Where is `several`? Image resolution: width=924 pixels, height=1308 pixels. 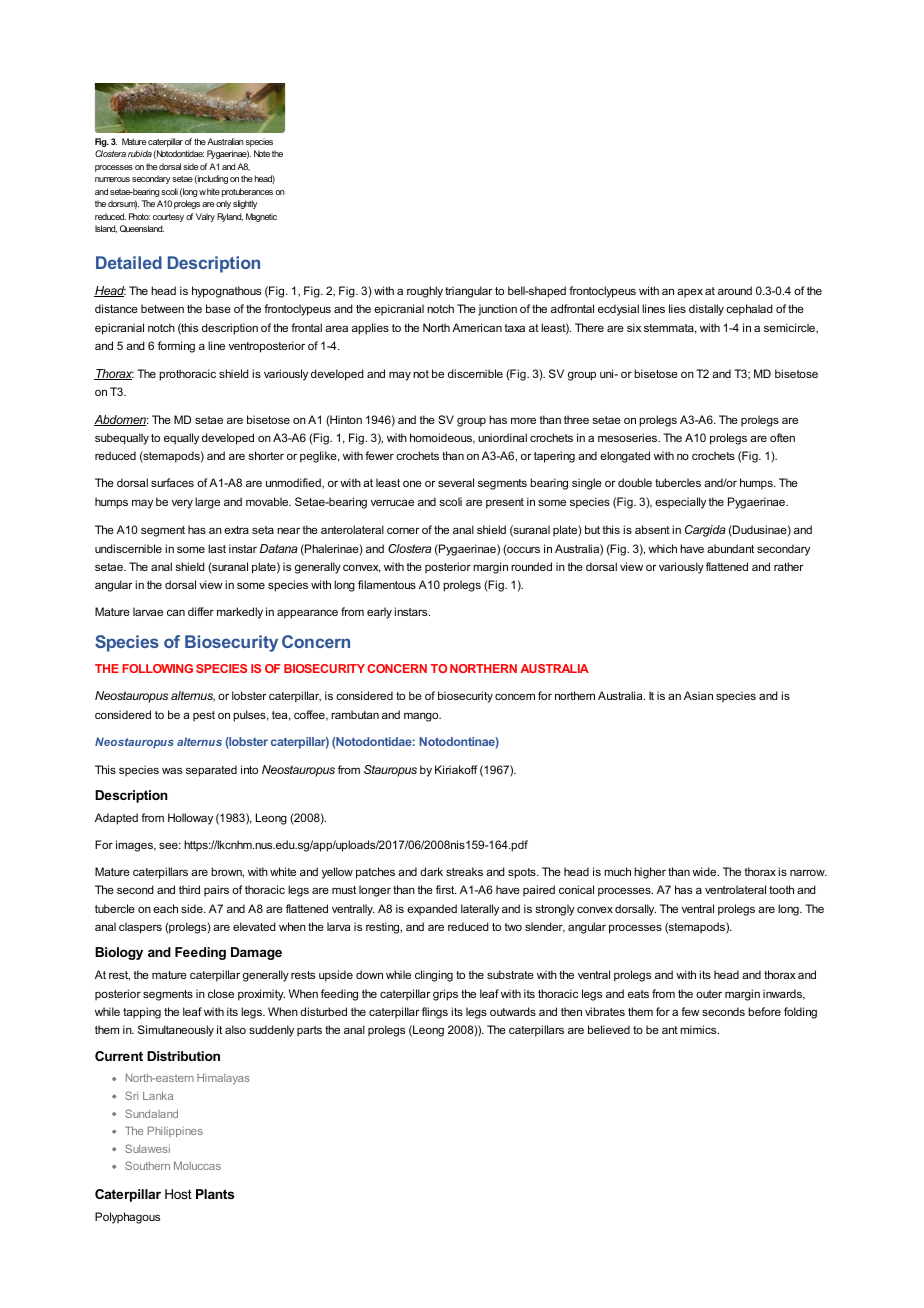
several is located at coordinates (456, 482).
